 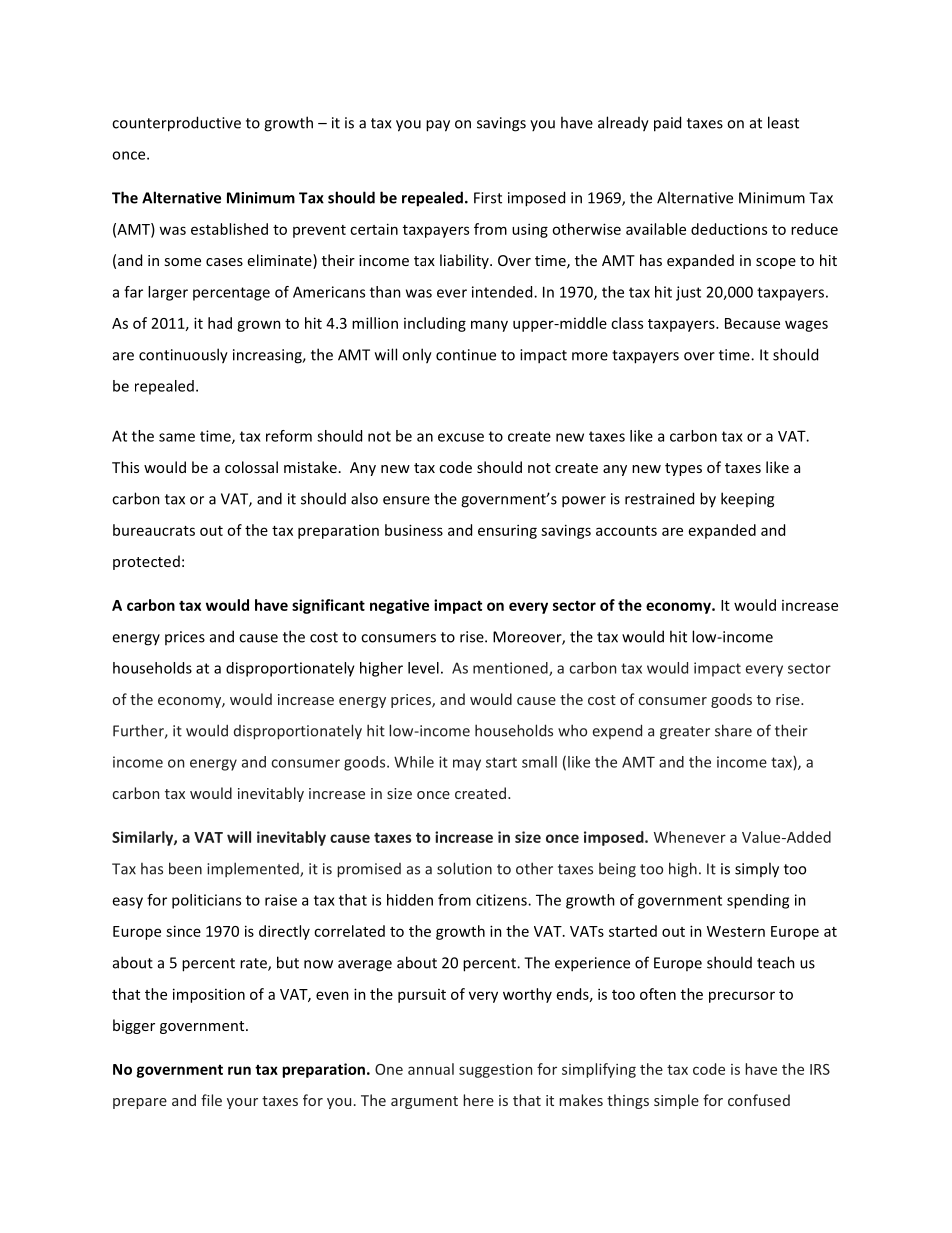 What do you see at coordinates (146, 562) in the screenshot?
I see `protected` at bounding box center [146, 562].
